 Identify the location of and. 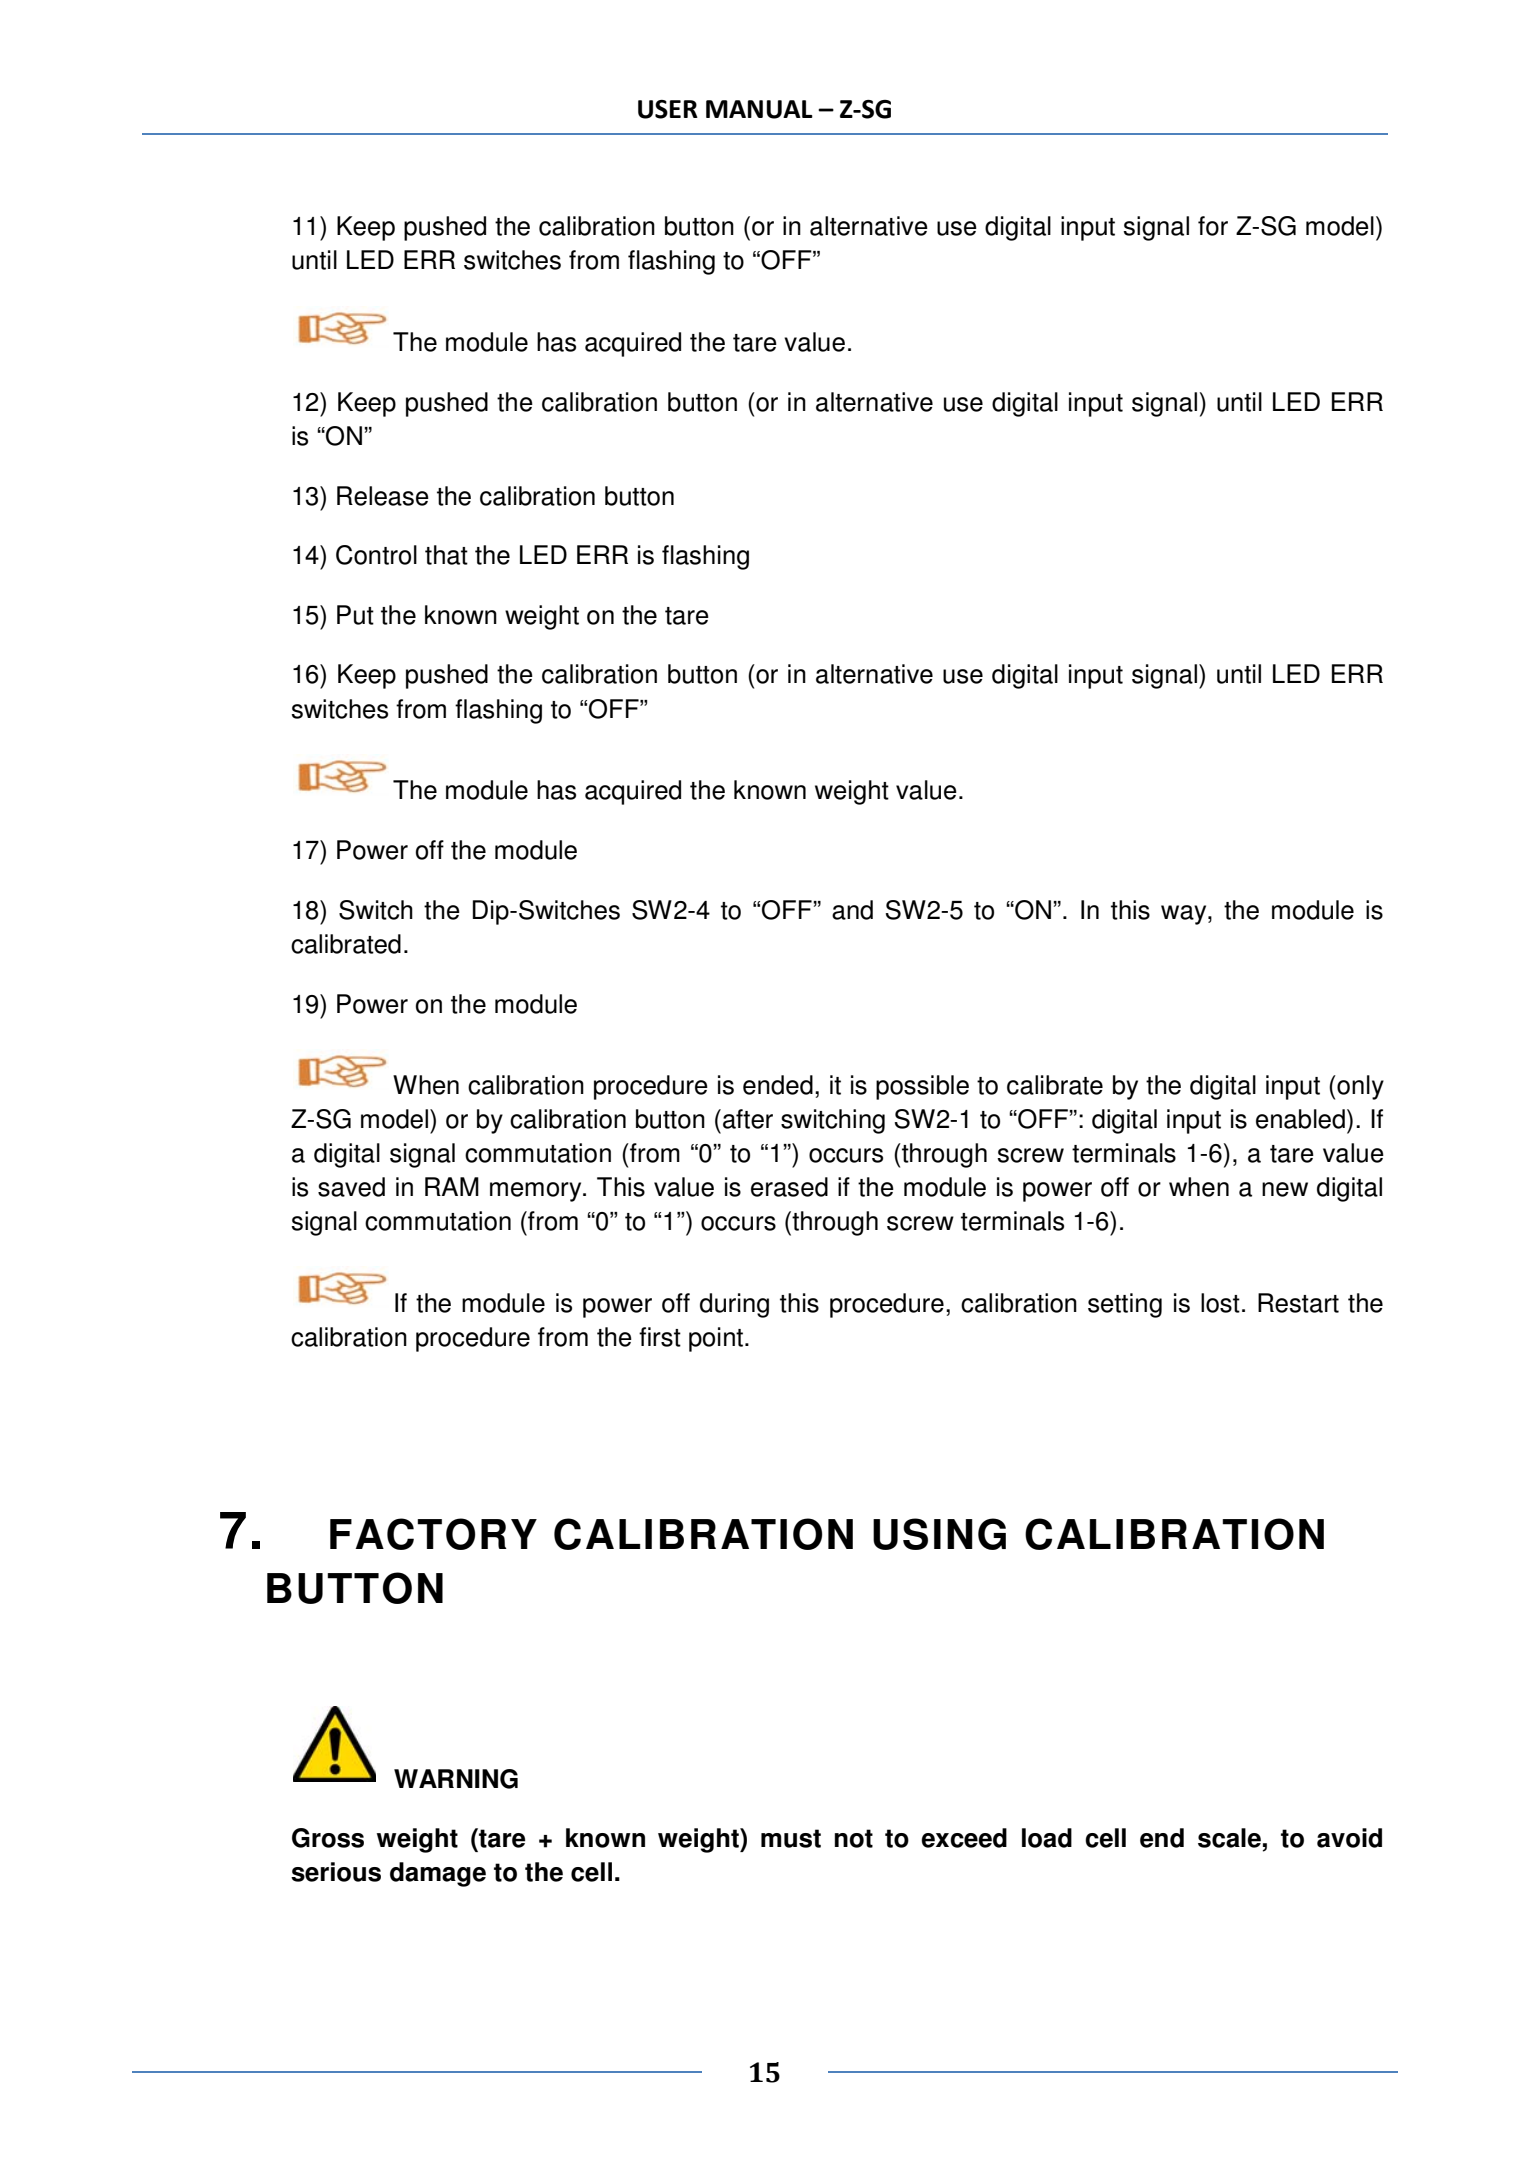
(852, 910).
